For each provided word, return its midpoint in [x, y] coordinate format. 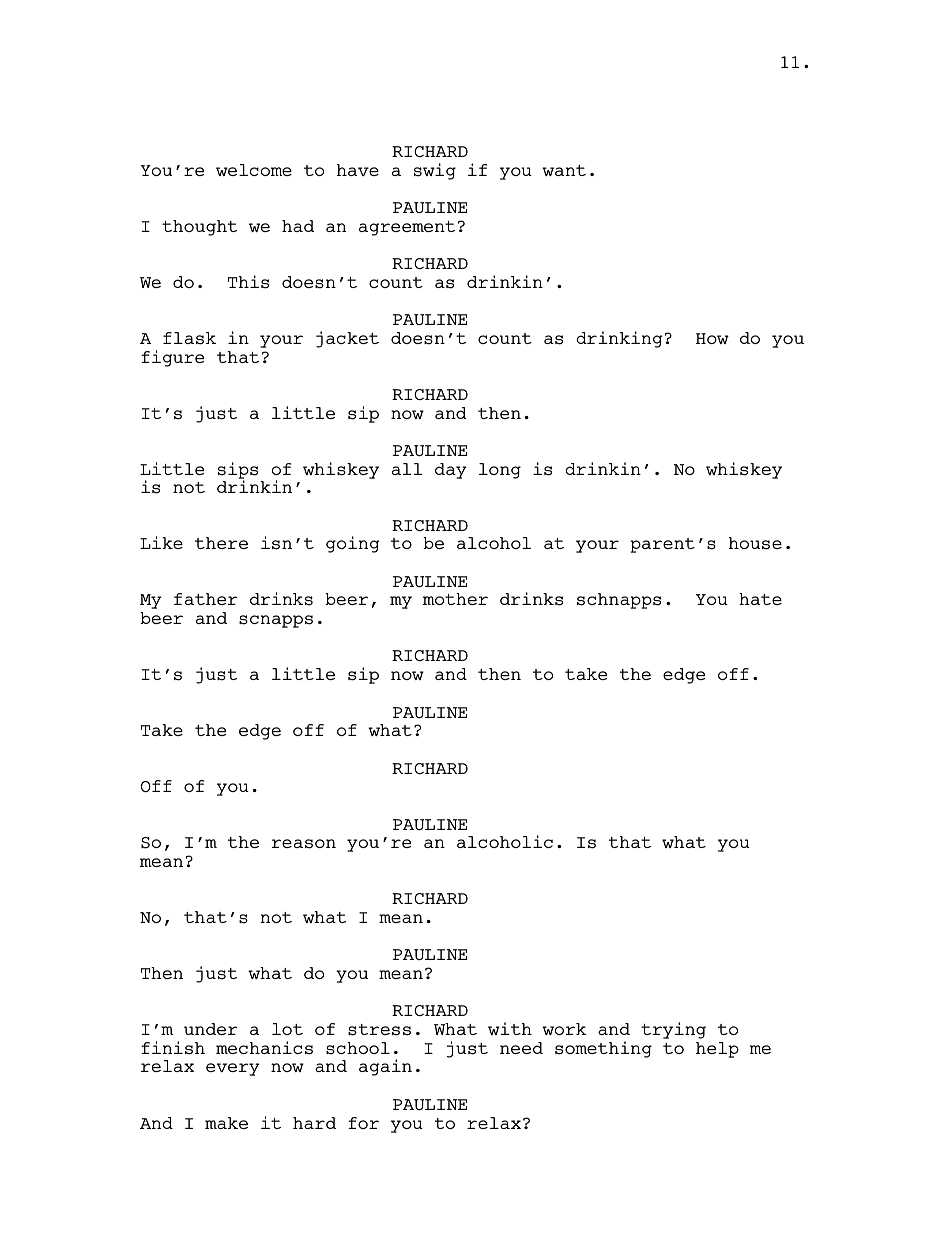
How [712, 338]
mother [455, 599]
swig [435, 171]
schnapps [619, 601]
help [717, 1050]
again [385, 1067]
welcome [254, 170]
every [233, 1069]
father [206, 599]
